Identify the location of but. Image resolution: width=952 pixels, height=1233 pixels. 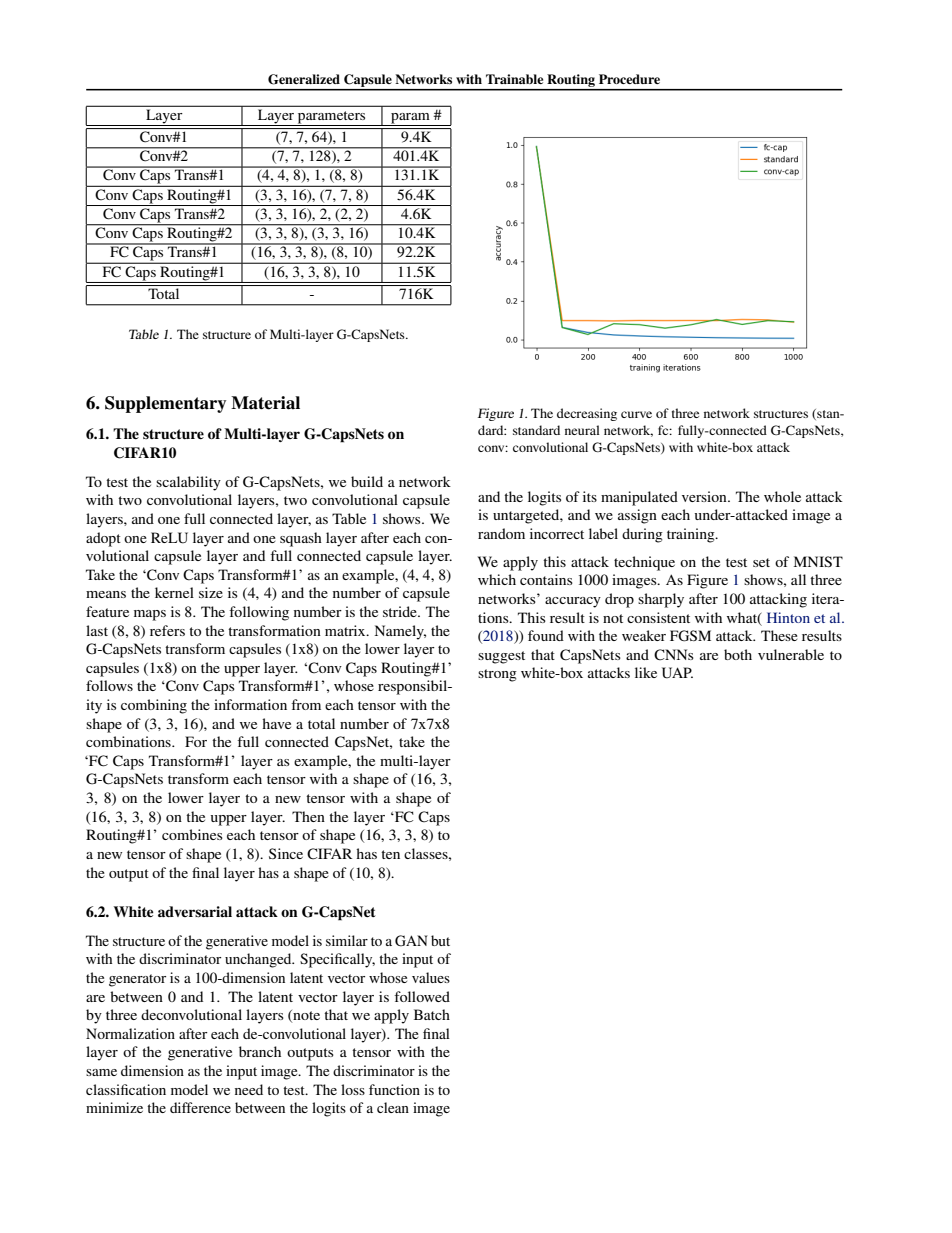
(440, 940).
